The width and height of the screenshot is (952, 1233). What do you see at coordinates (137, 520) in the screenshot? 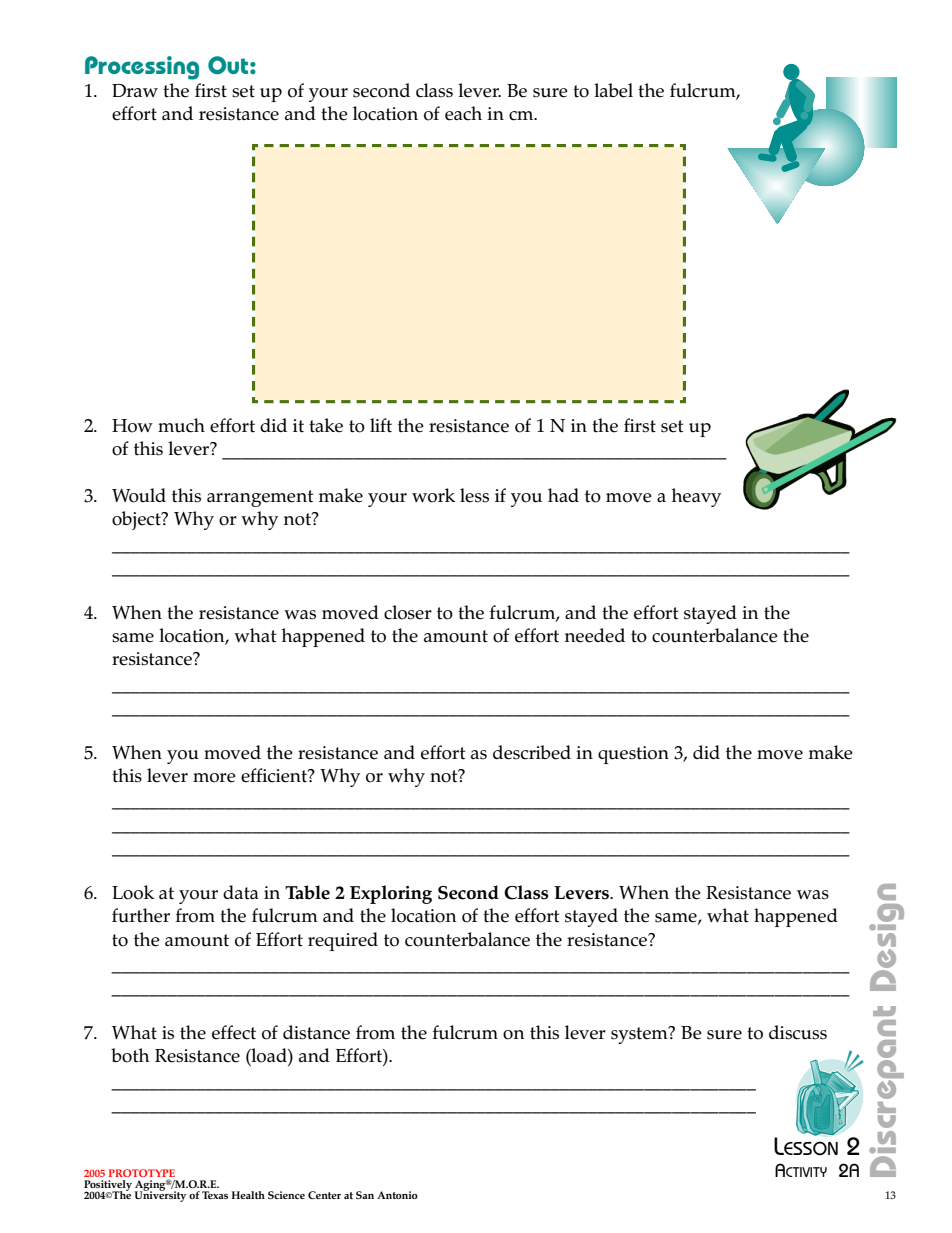
I see `object` at bounding box center [137, 520].
